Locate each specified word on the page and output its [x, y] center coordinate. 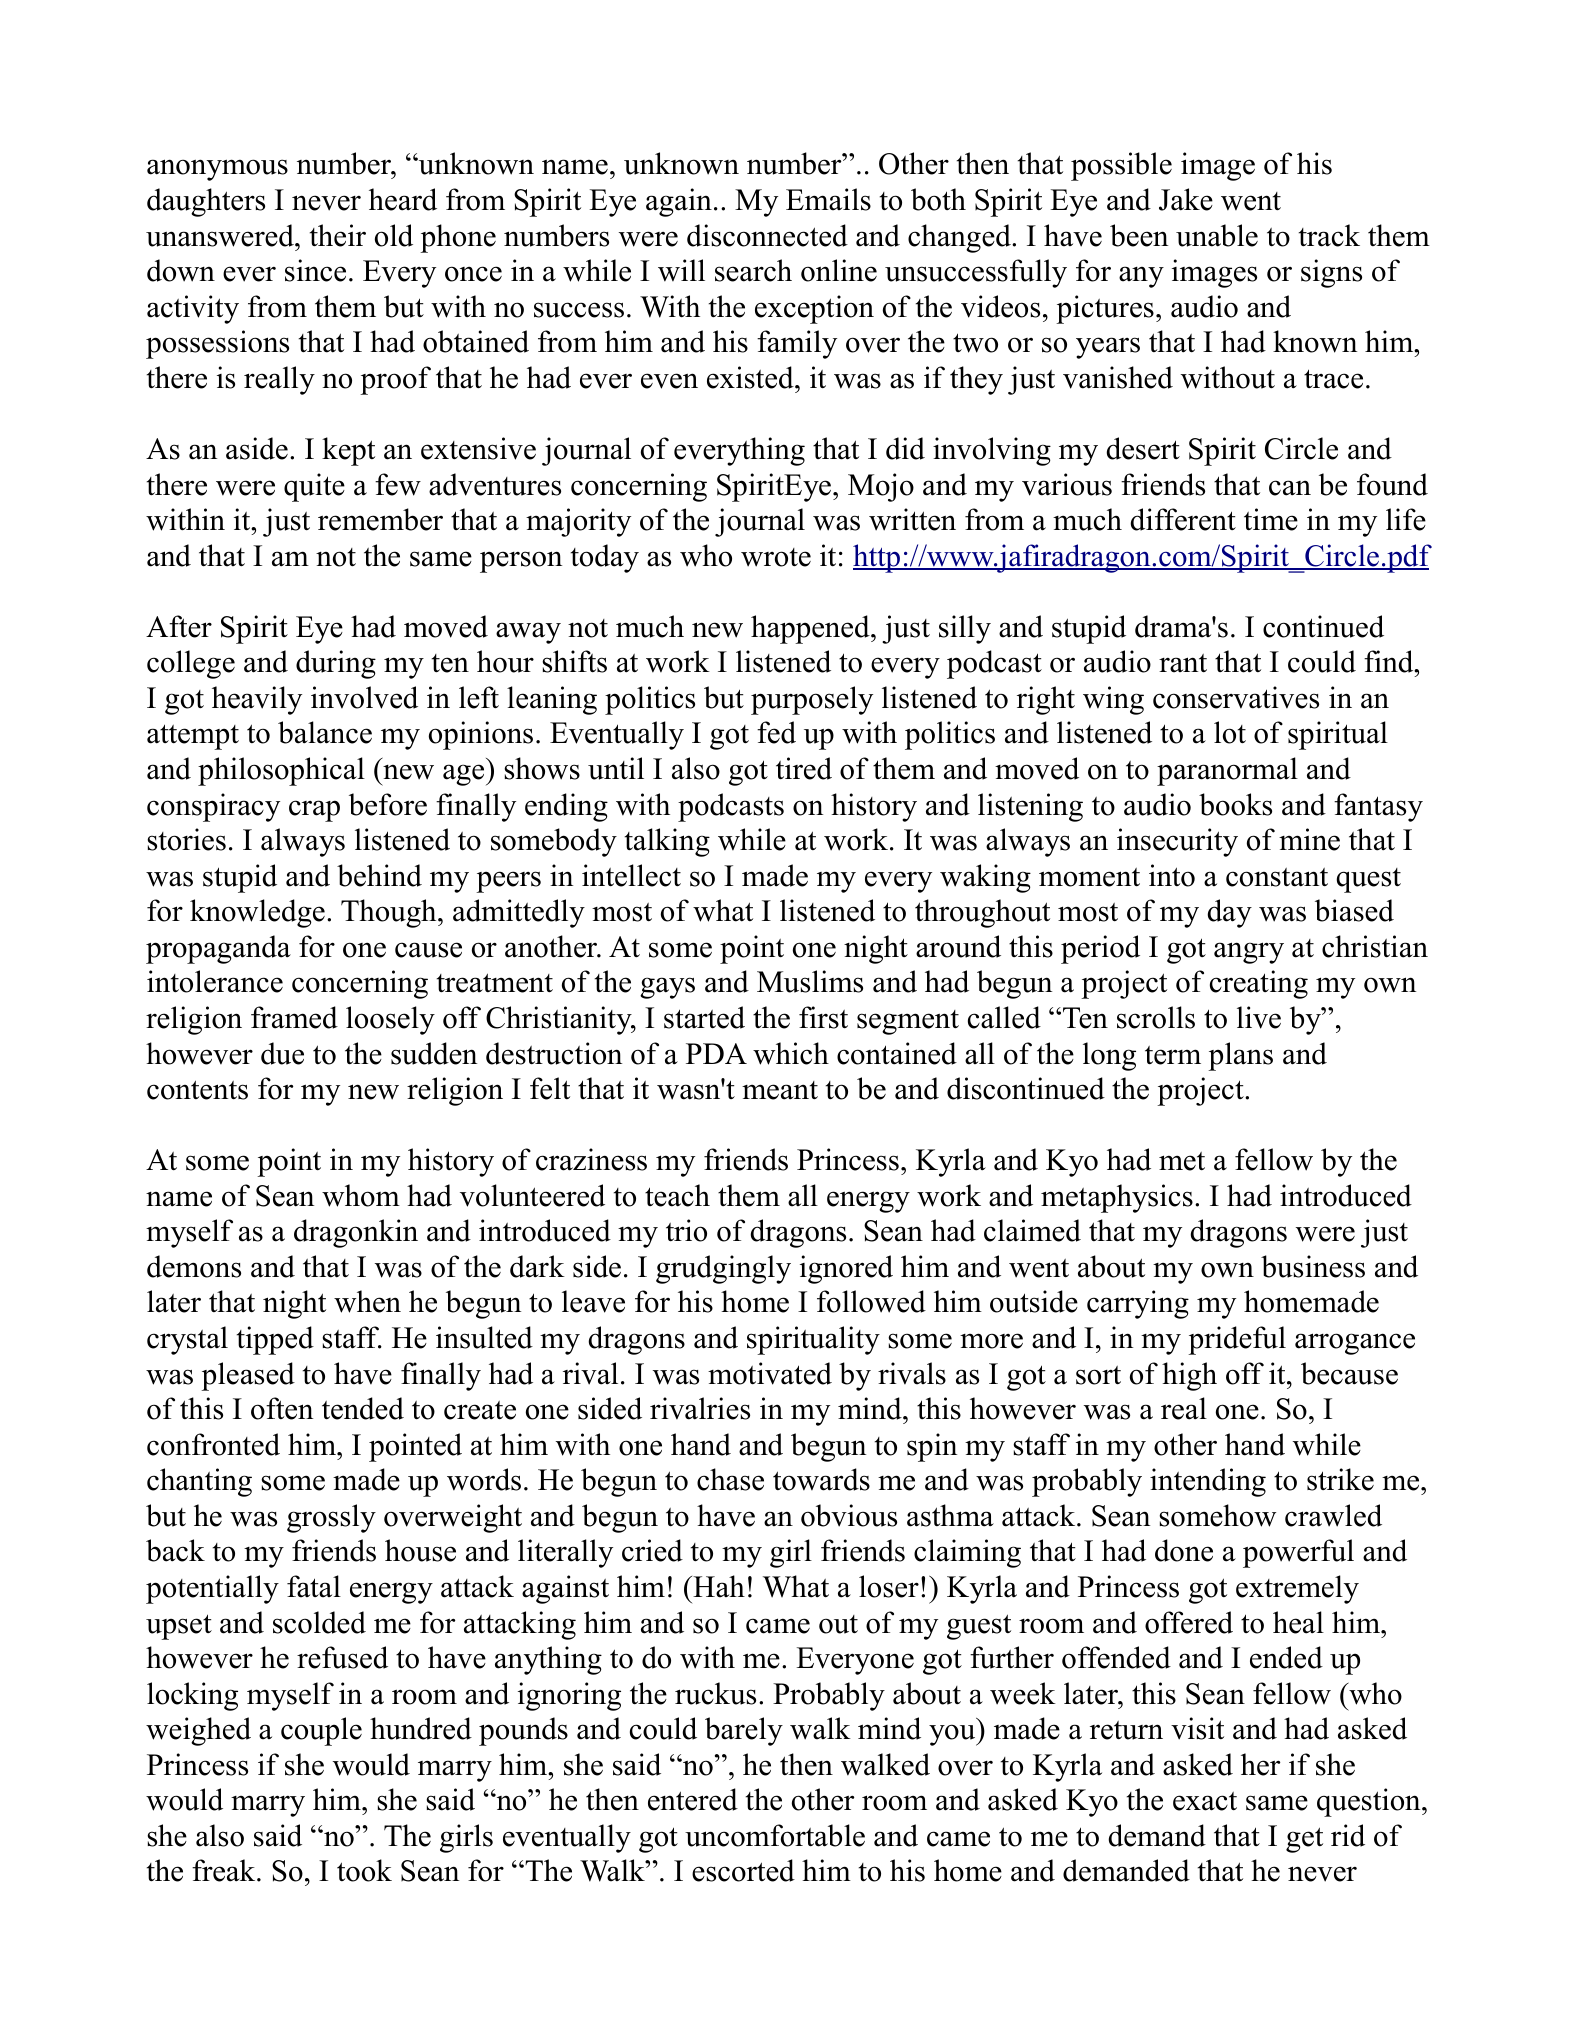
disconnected [767, 235]
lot [1230, 732]
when [367, 1301]
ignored [846, 1269]
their [338, 235]
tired [804, 768]
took [364, 1870]
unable [1217, 235]
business [1313, 1266]
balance [325, 732]
